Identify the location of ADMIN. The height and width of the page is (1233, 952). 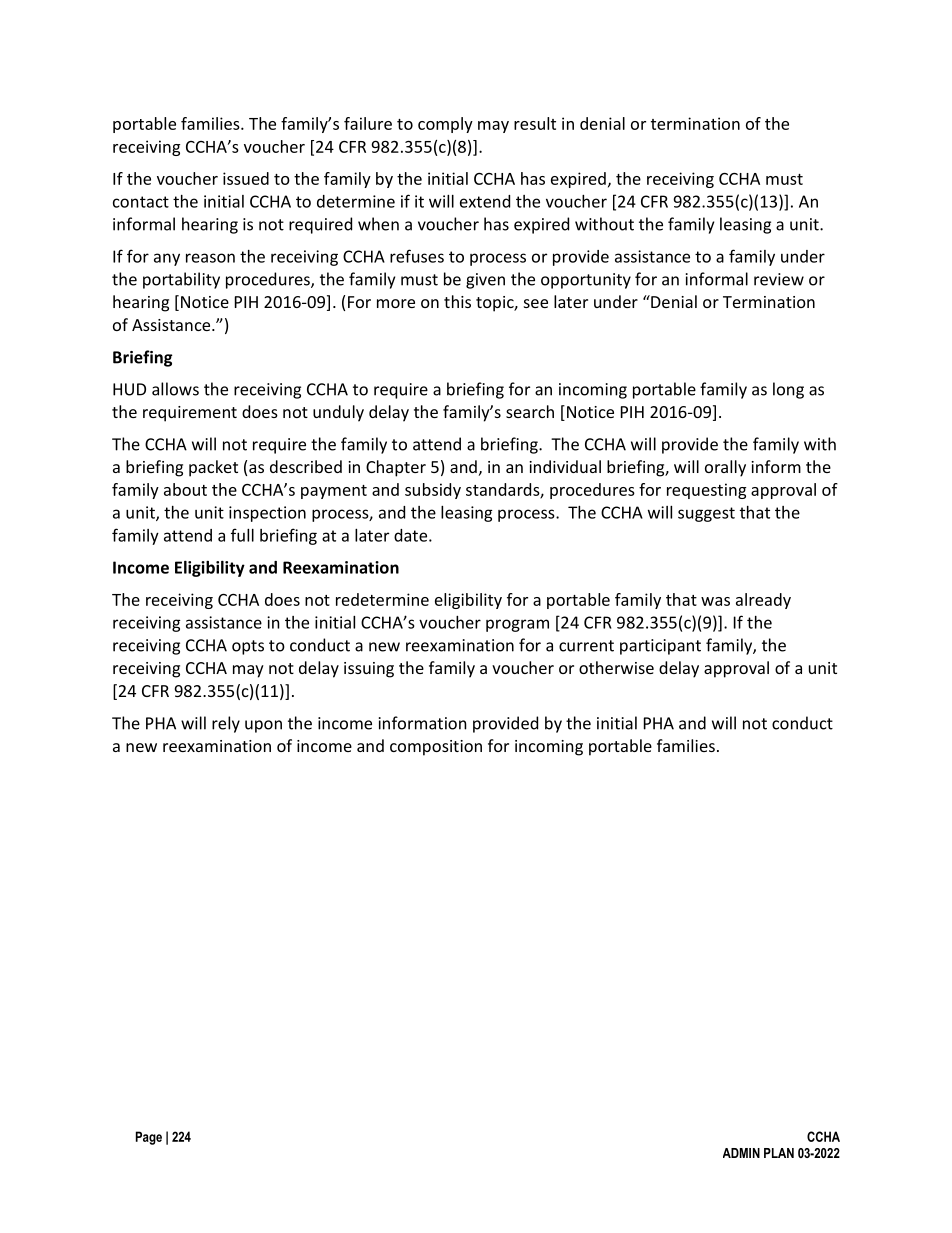
(741, 1153).
